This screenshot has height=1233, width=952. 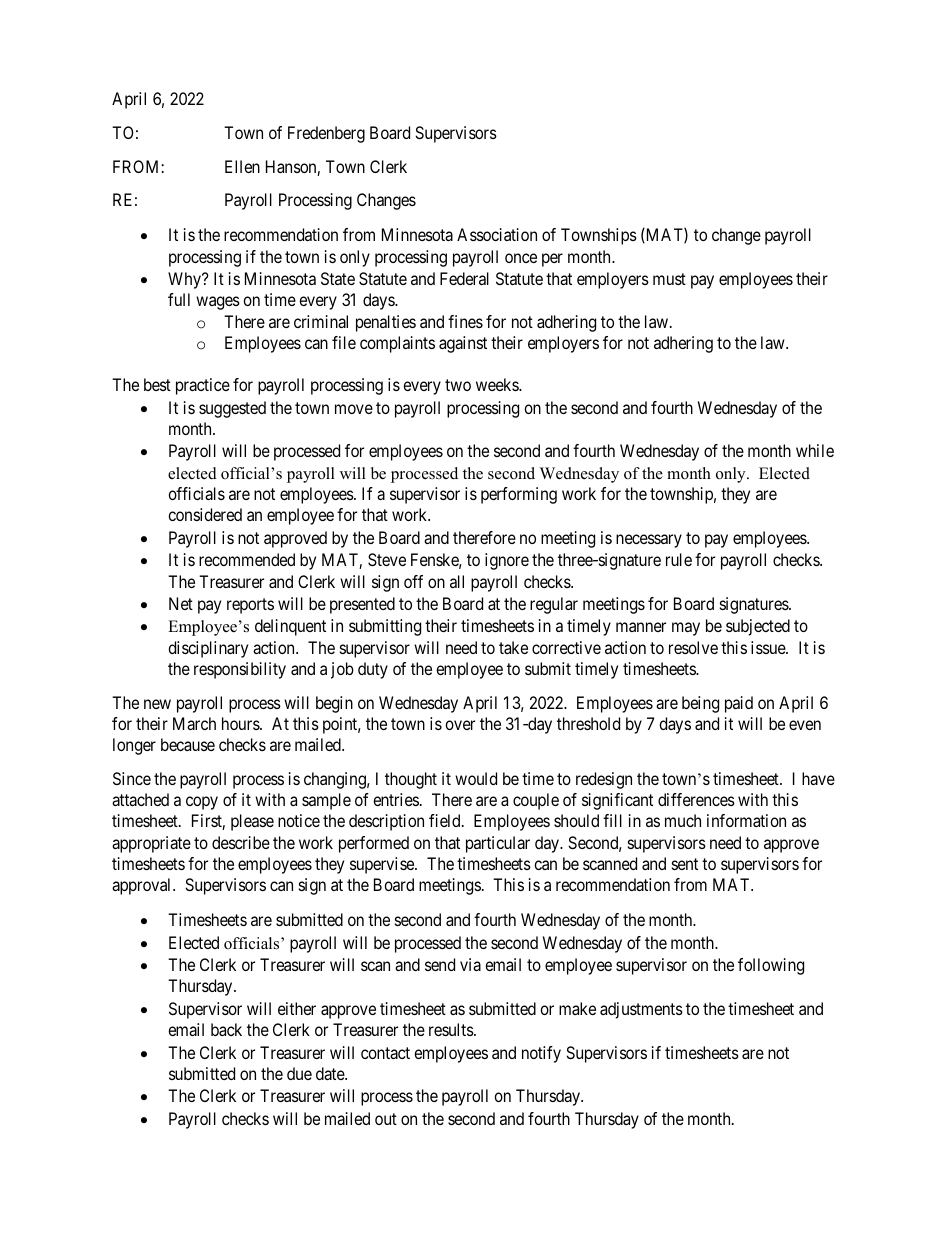 What do you see at coordinates (299, 1073) in the screenshot?
I see `due` at bounding box center [299, 1073].
